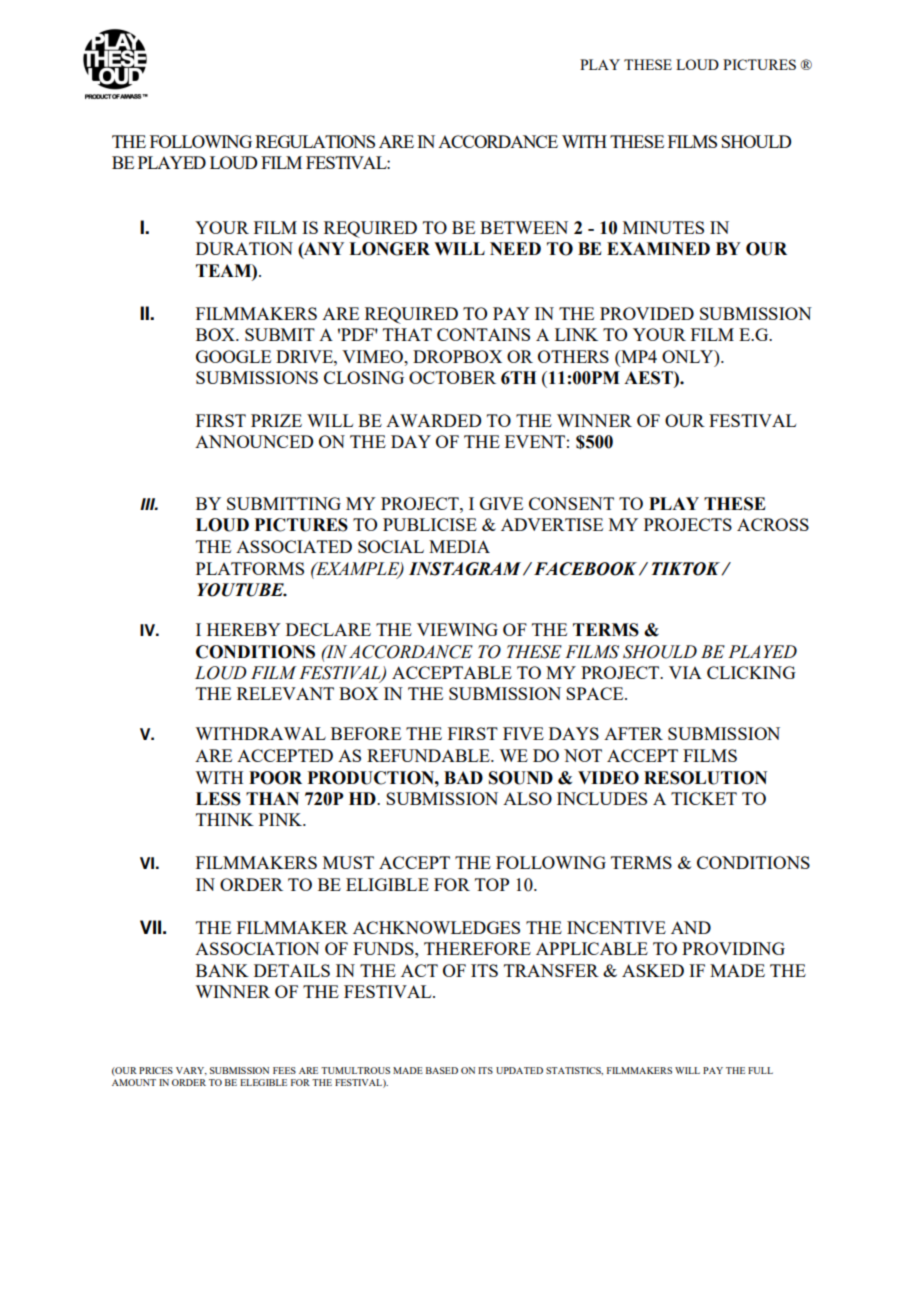 The height and width of the screenshot is (1308, 924). I want to click on VIEWING, so click(457, 629).
